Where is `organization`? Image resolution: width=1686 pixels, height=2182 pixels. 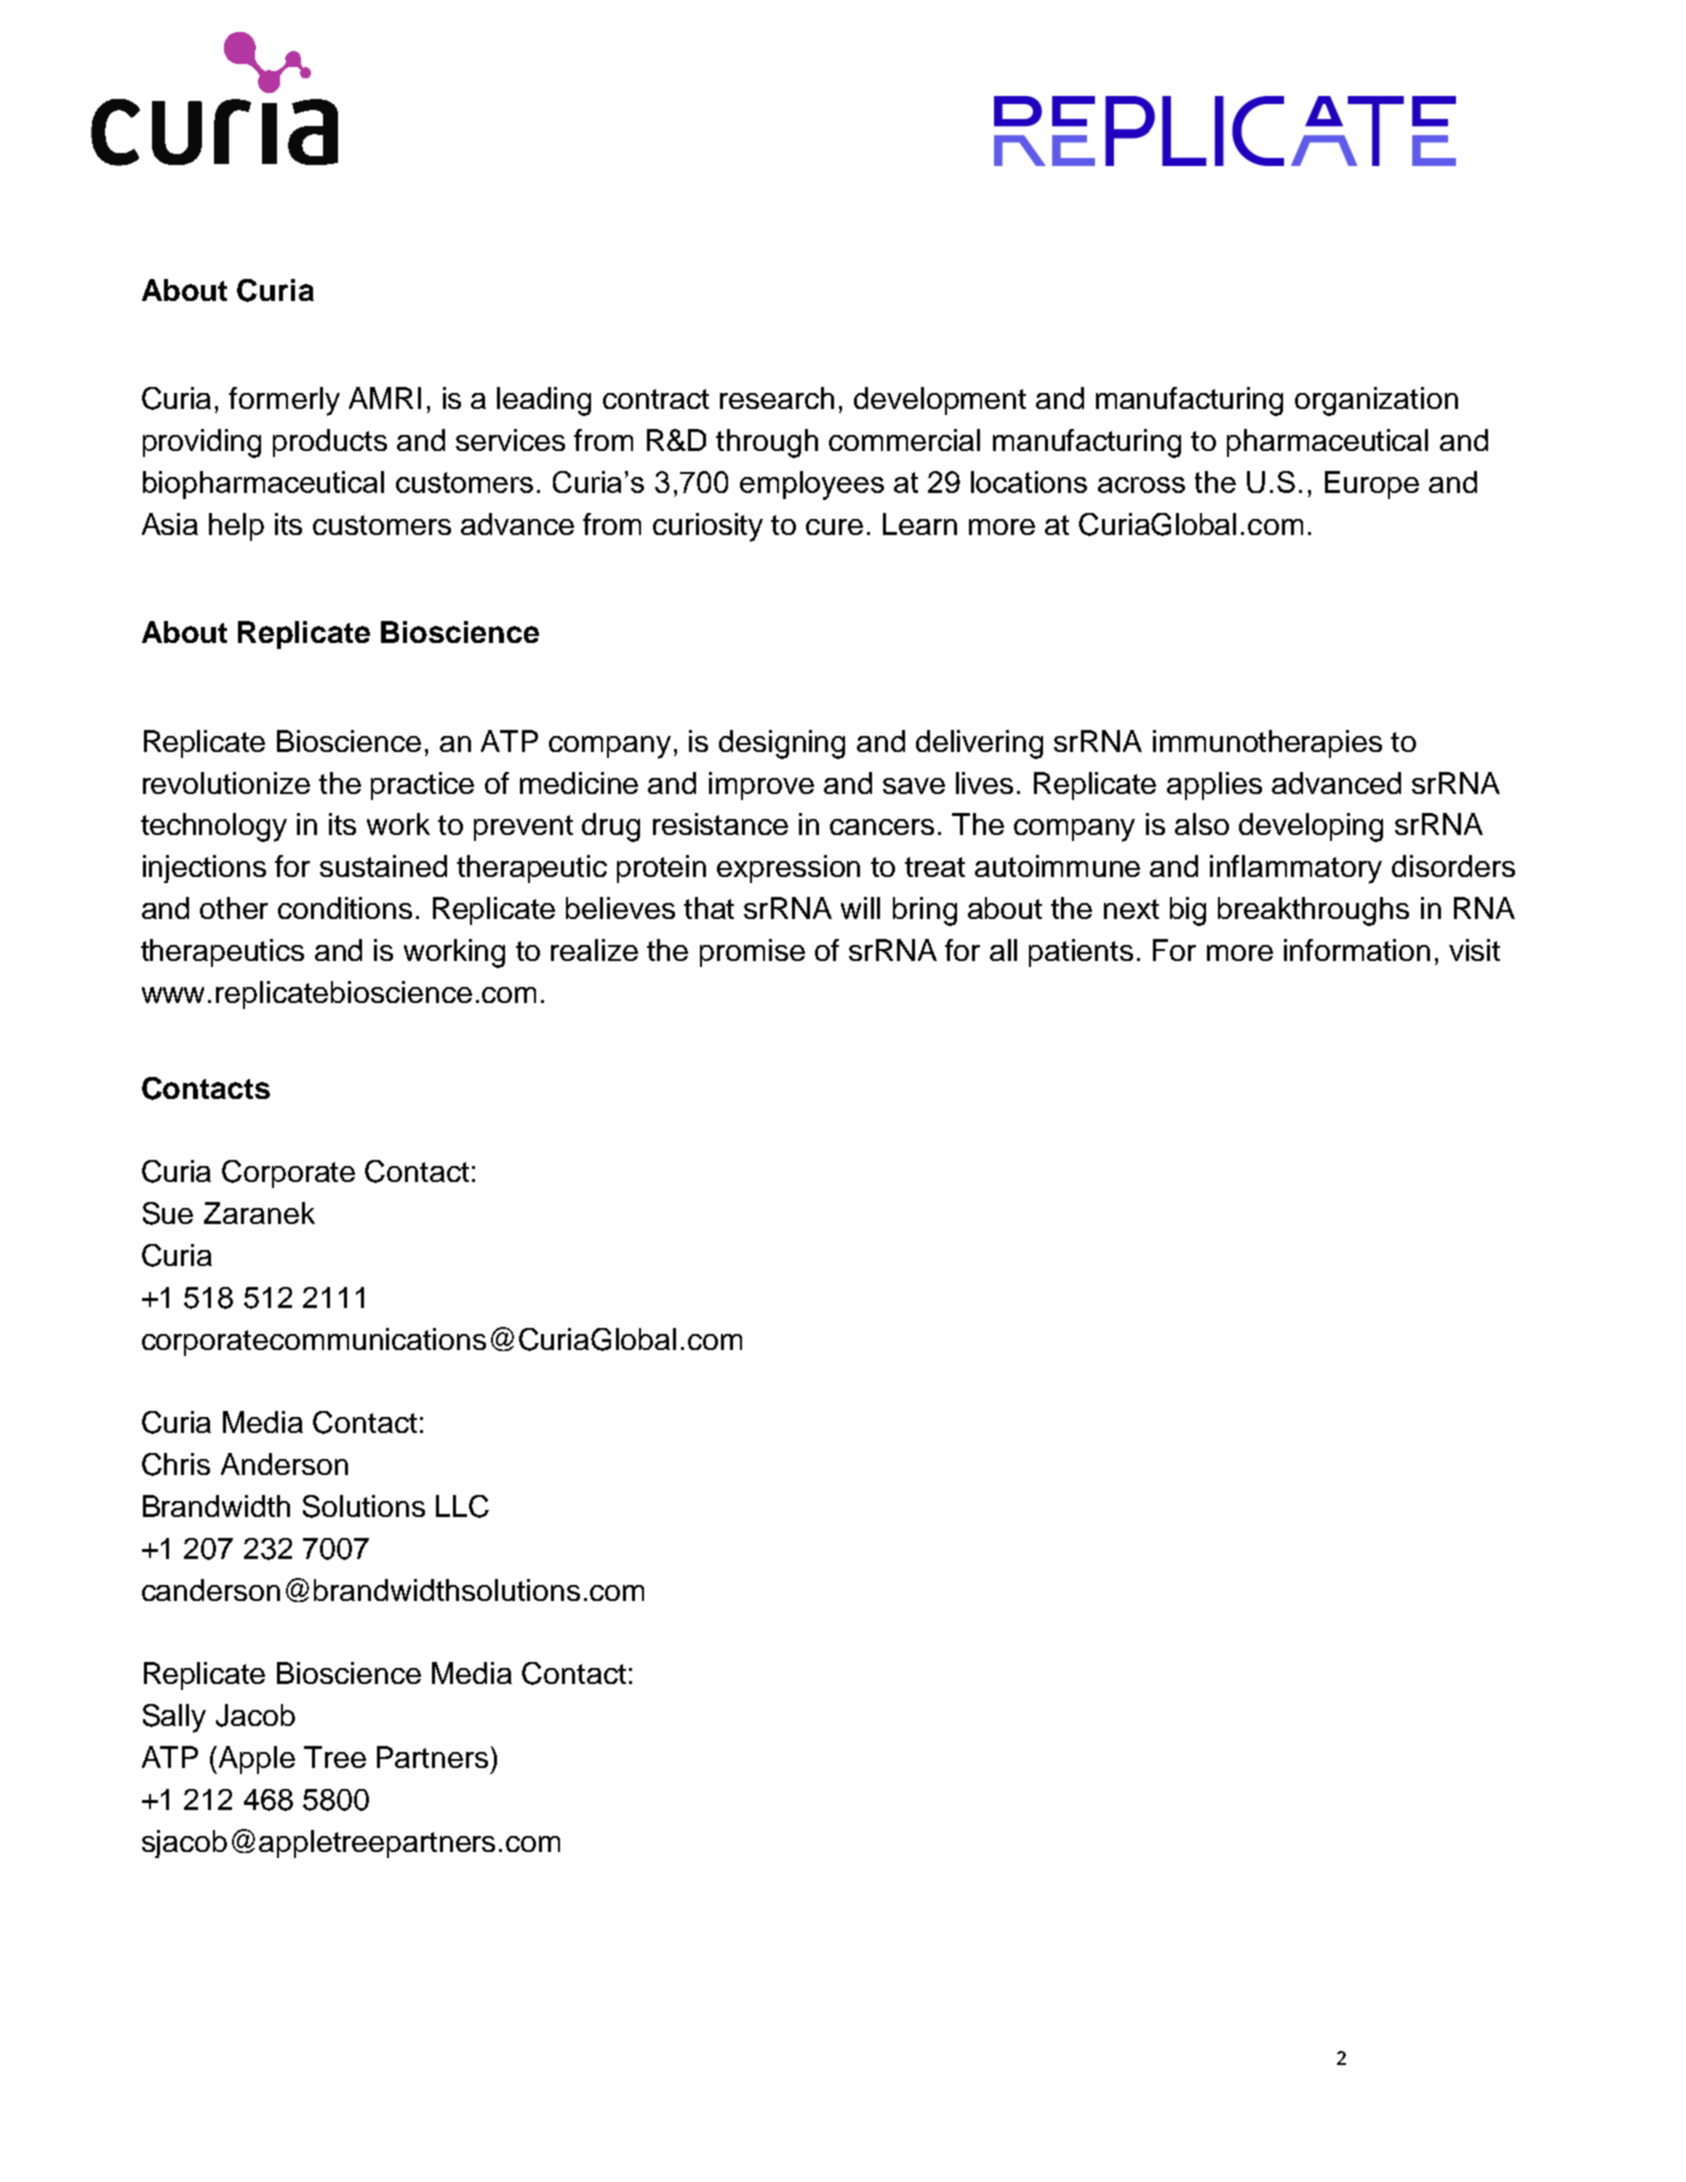 organization is located at coordinates (1376, 401).
